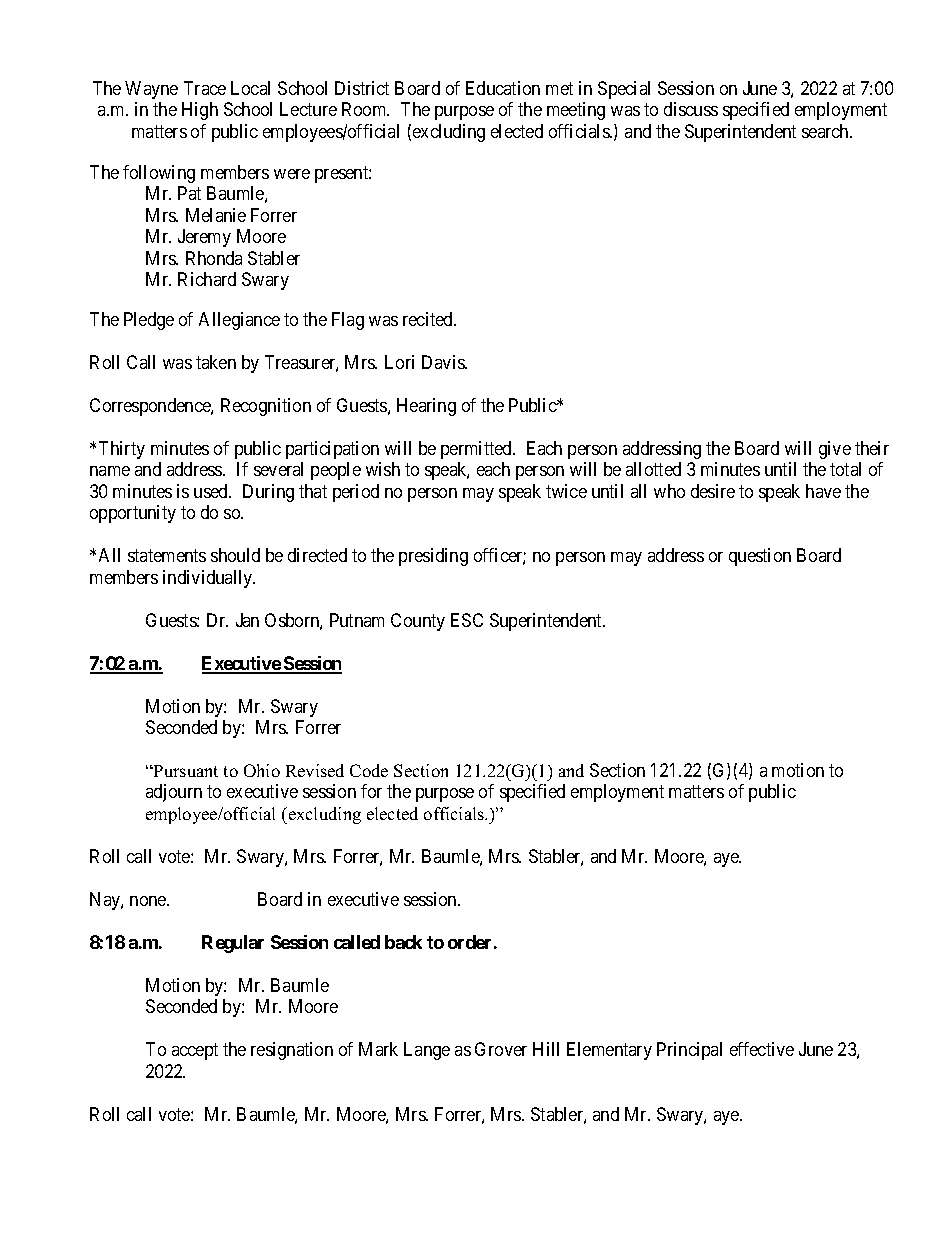 The image size is (952, 1233). What do you see at coordinates (200, 111) in the document?
I see `High` at bounding box center [200, 111].
